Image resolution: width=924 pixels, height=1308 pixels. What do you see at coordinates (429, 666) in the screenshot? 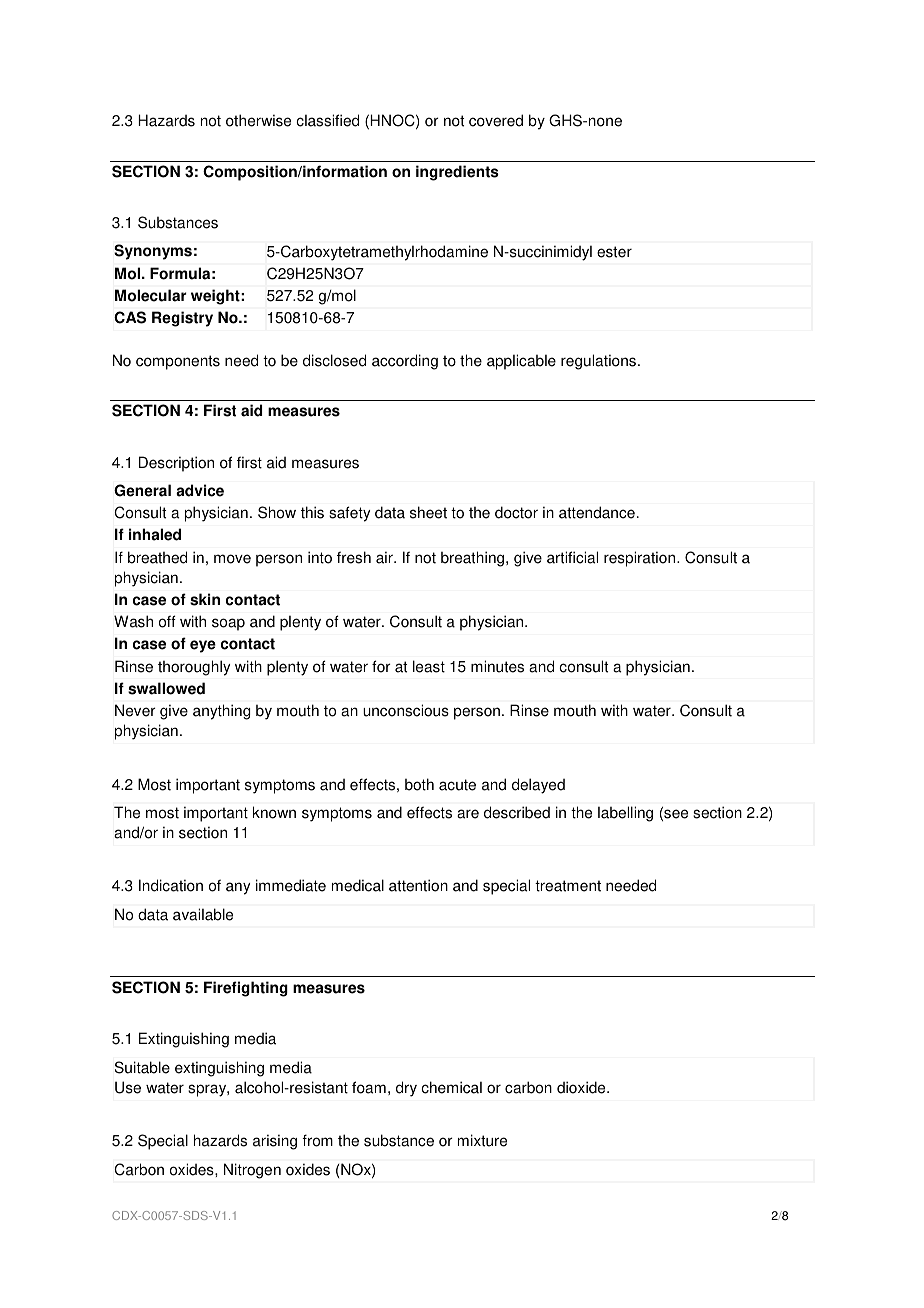
I see `least` at bounding box center [429, 666].
